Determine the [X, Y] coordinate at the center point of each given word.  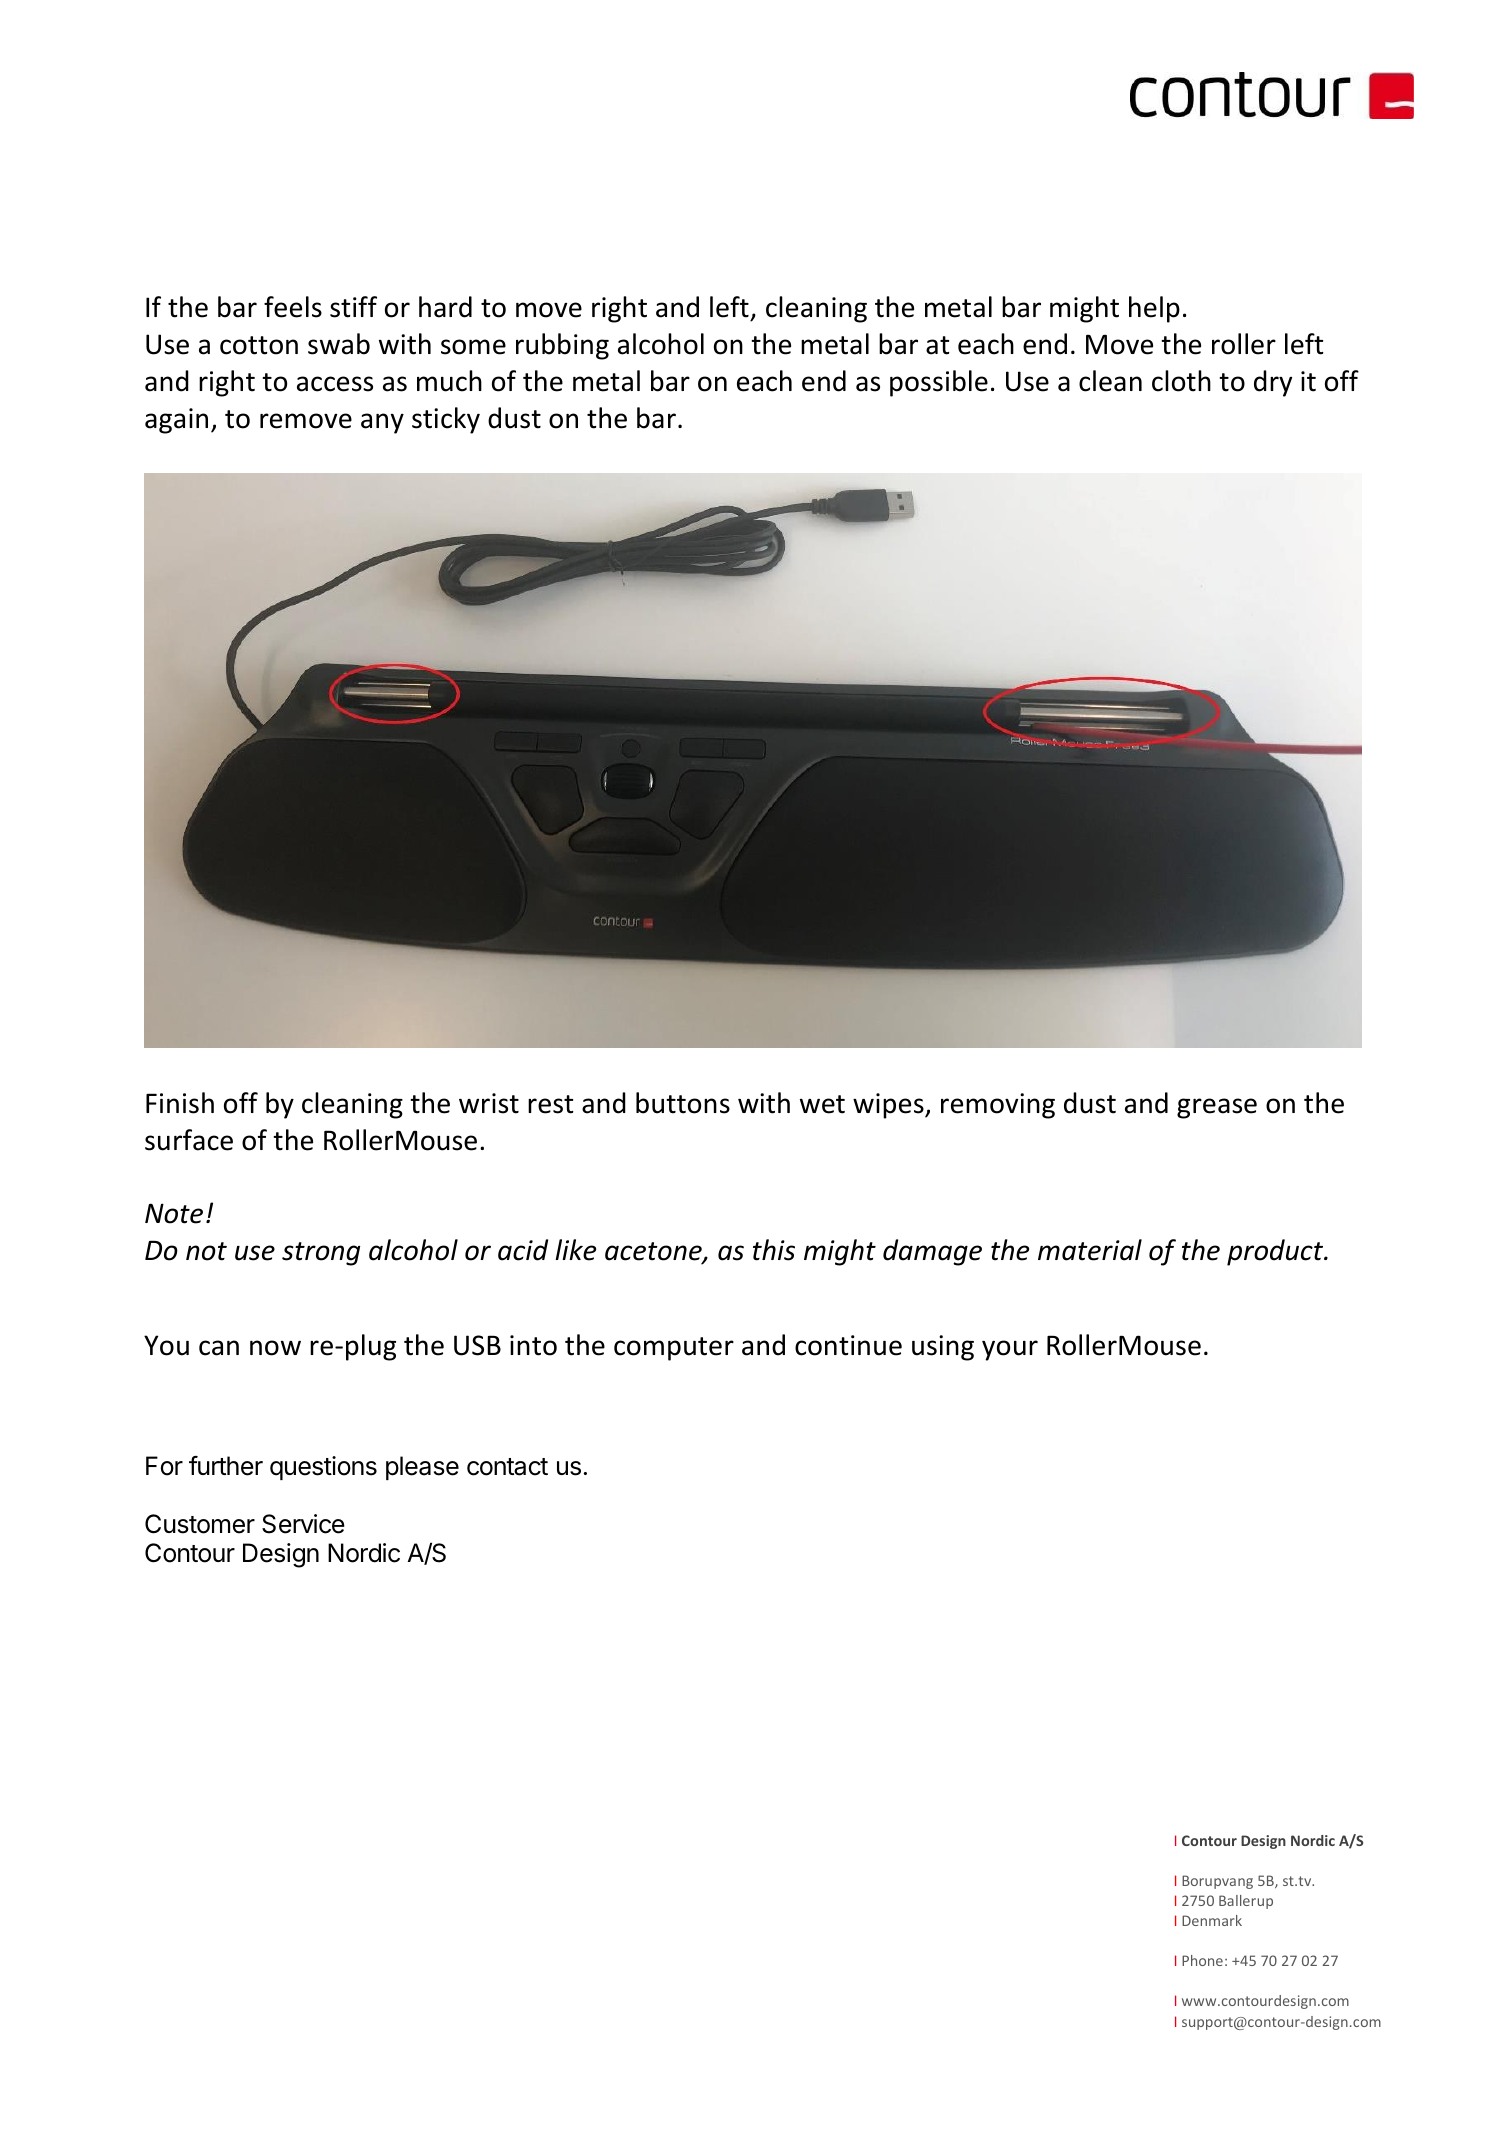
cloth [1181, 381]
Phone [1202, 1960]
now [275, 1348]
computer [674, 1349]
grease [1217, 1108]
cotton [259, 345]
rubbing [562, 346]
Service [303, 1524]
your [1010, 1350]
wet [822, 1104]
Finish [180, 1103]
